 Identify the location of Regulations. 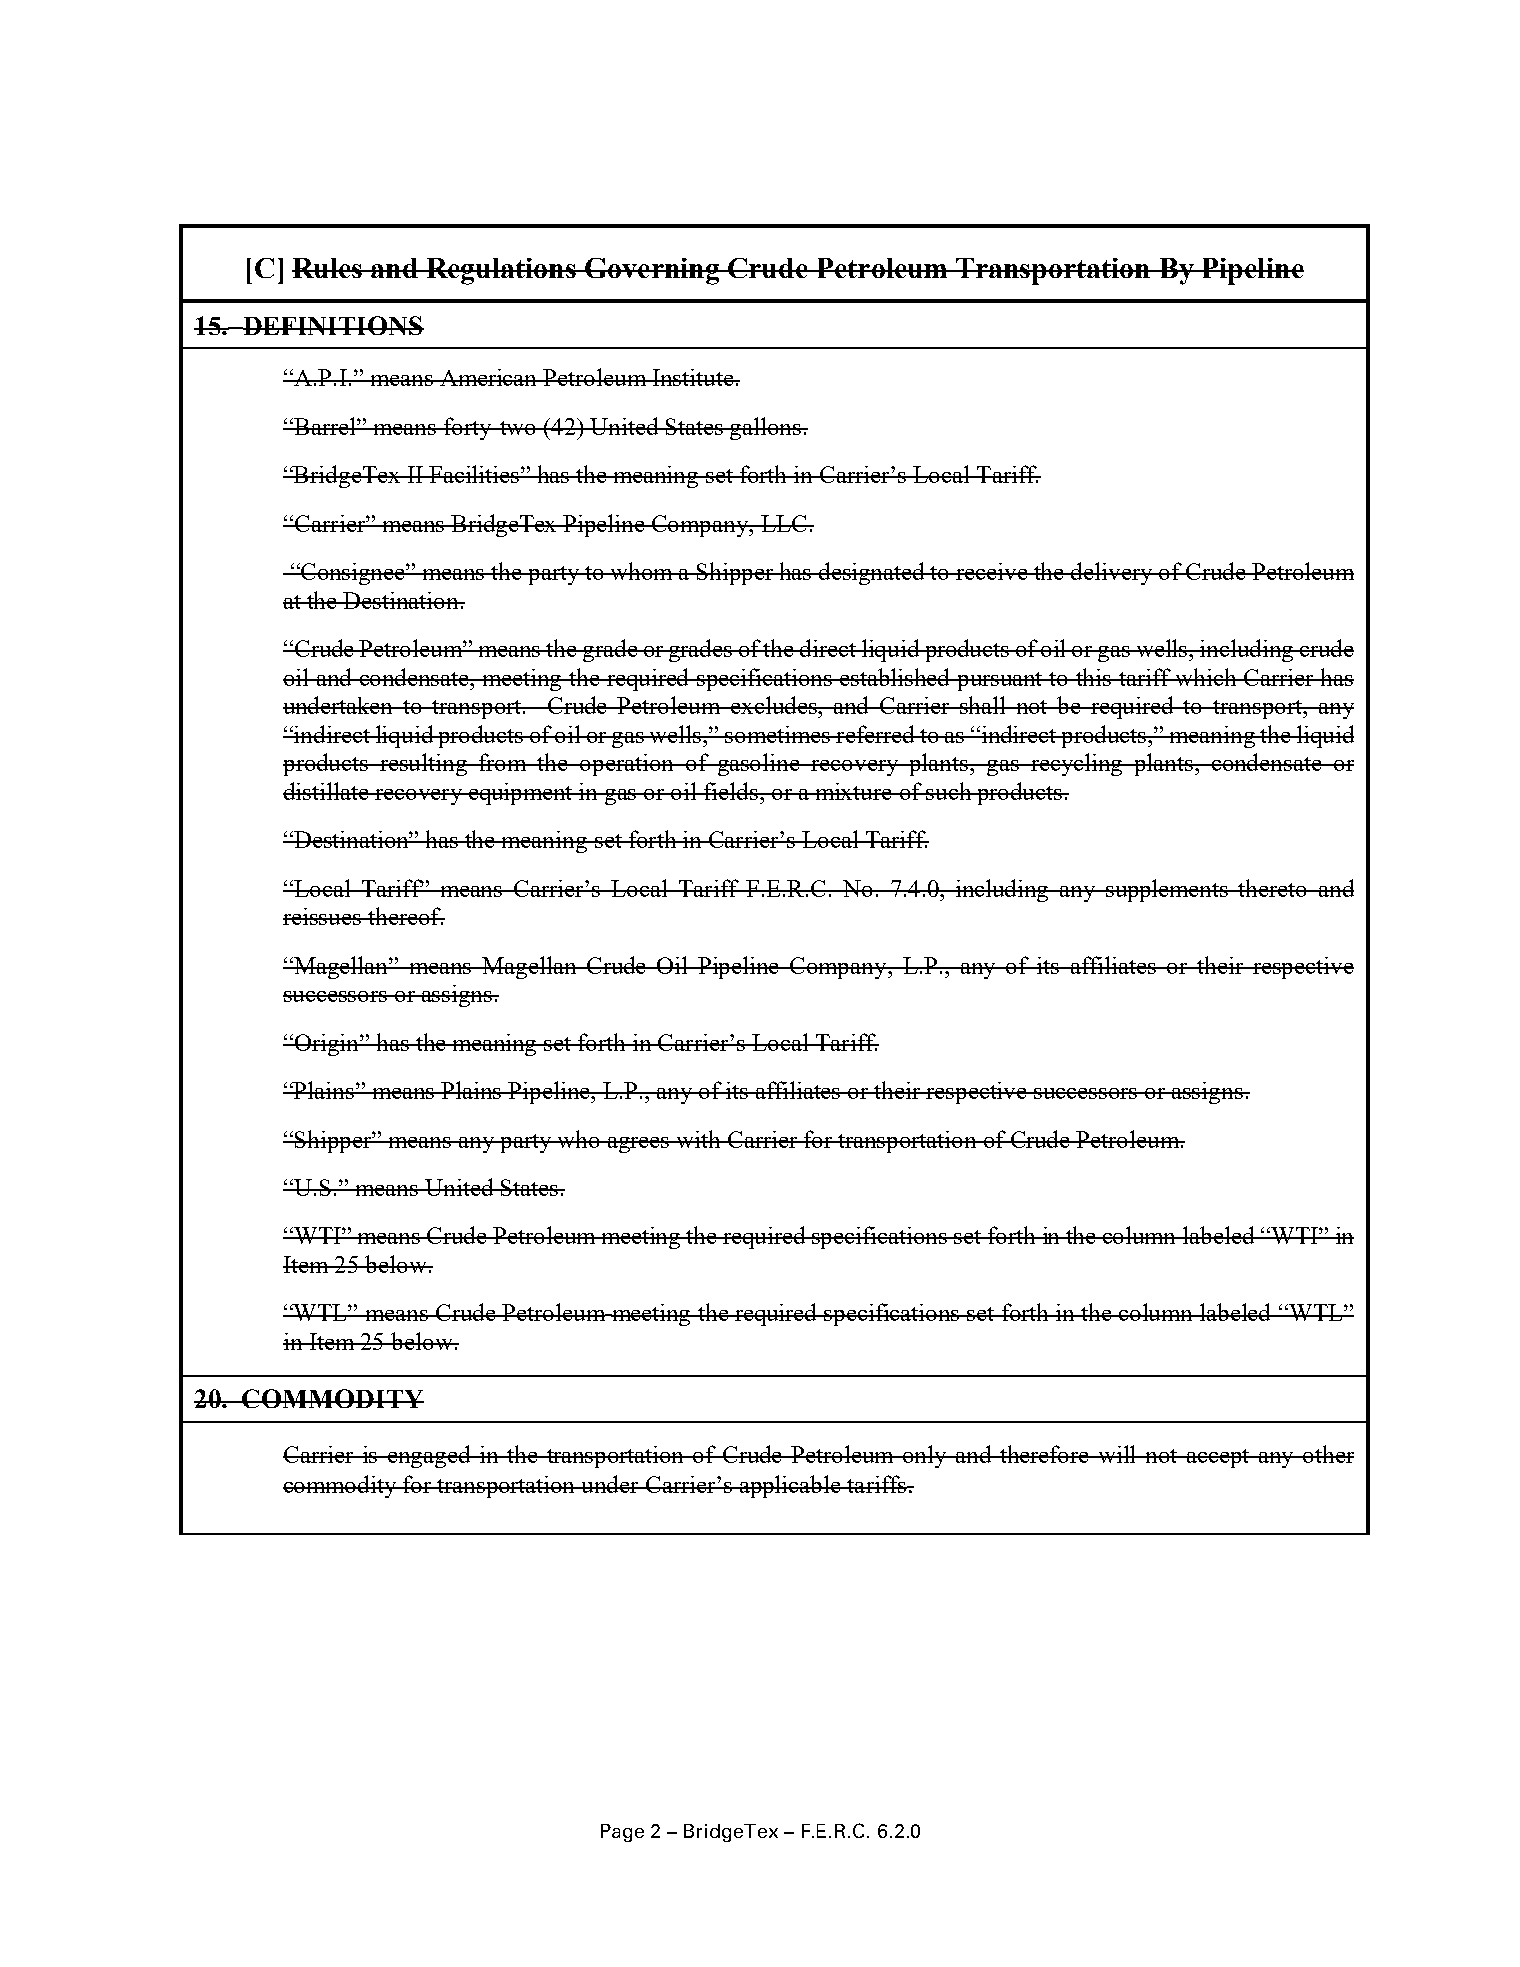
(501, 271).
